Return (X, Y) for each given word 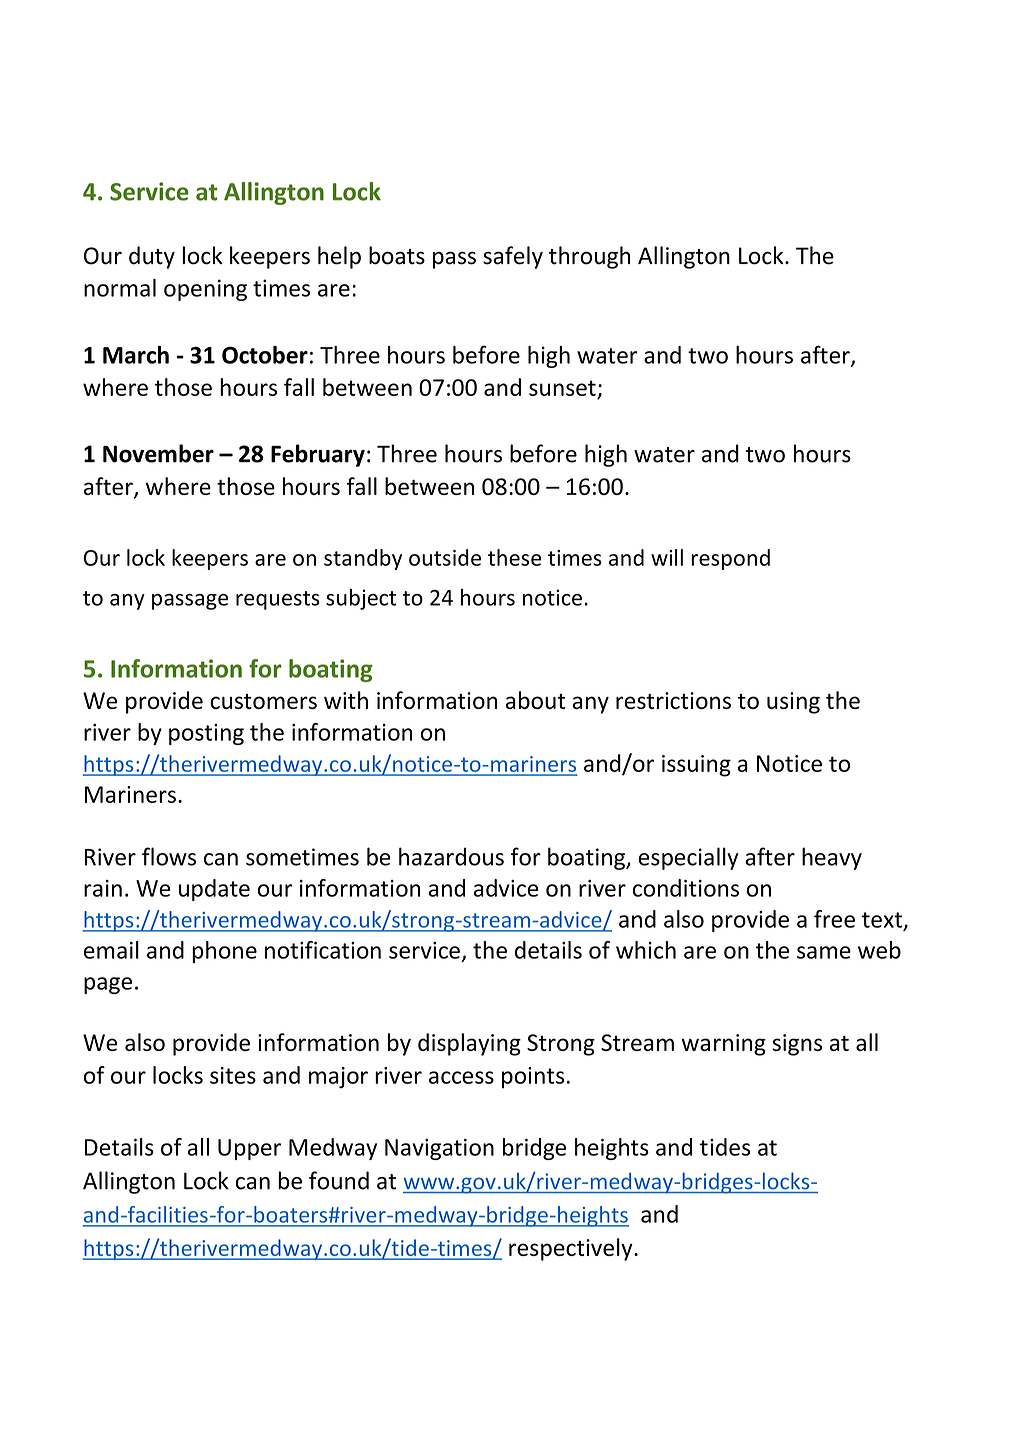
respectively (572, 1249)
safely (513, 257)
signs (797, 1045)
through (590, 257)
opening (205, 290)
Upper (249, 1149)
